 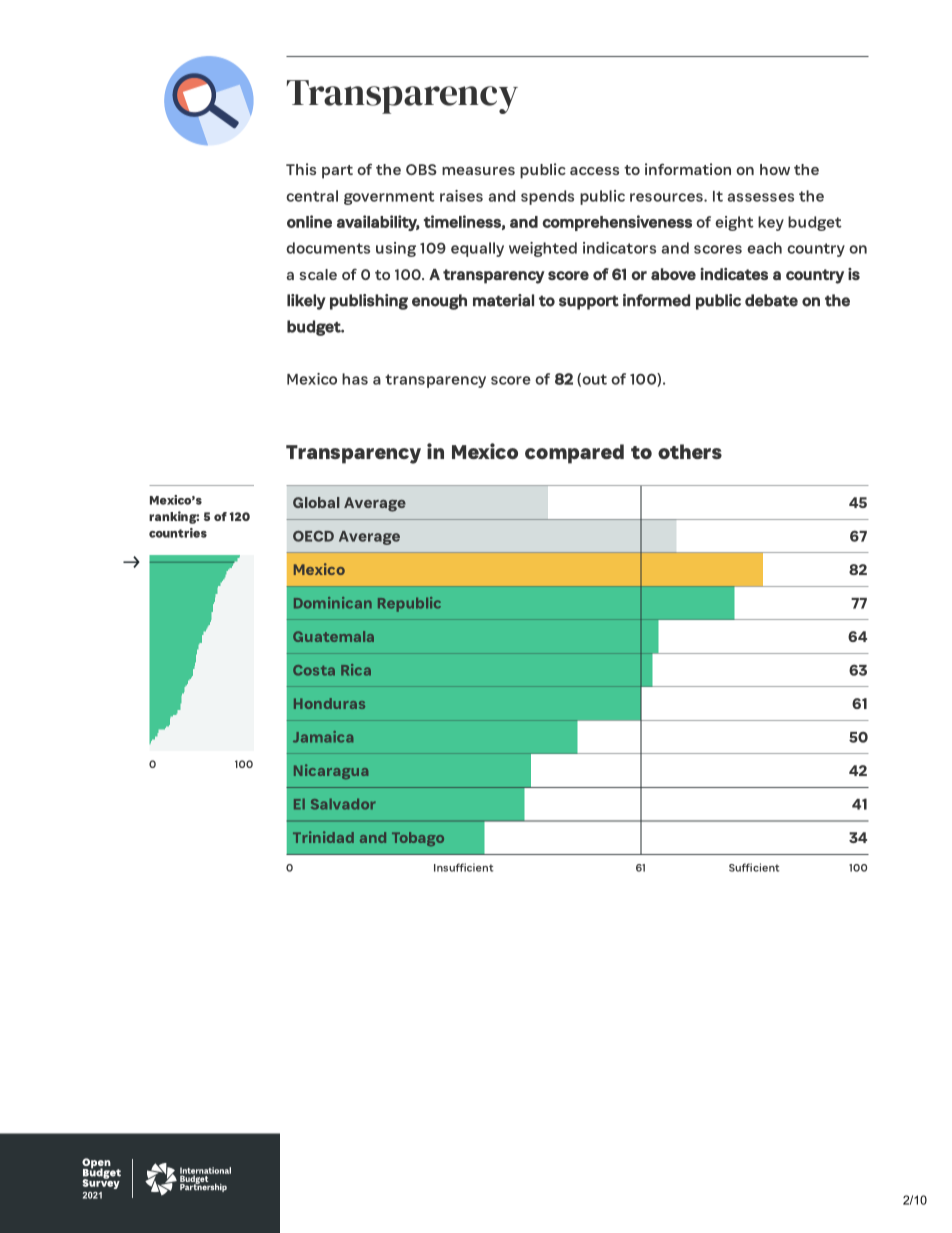 What do you see at coordinates (301, 169) in the screenshot?
I see `This` at bounding box center [301, 169].
